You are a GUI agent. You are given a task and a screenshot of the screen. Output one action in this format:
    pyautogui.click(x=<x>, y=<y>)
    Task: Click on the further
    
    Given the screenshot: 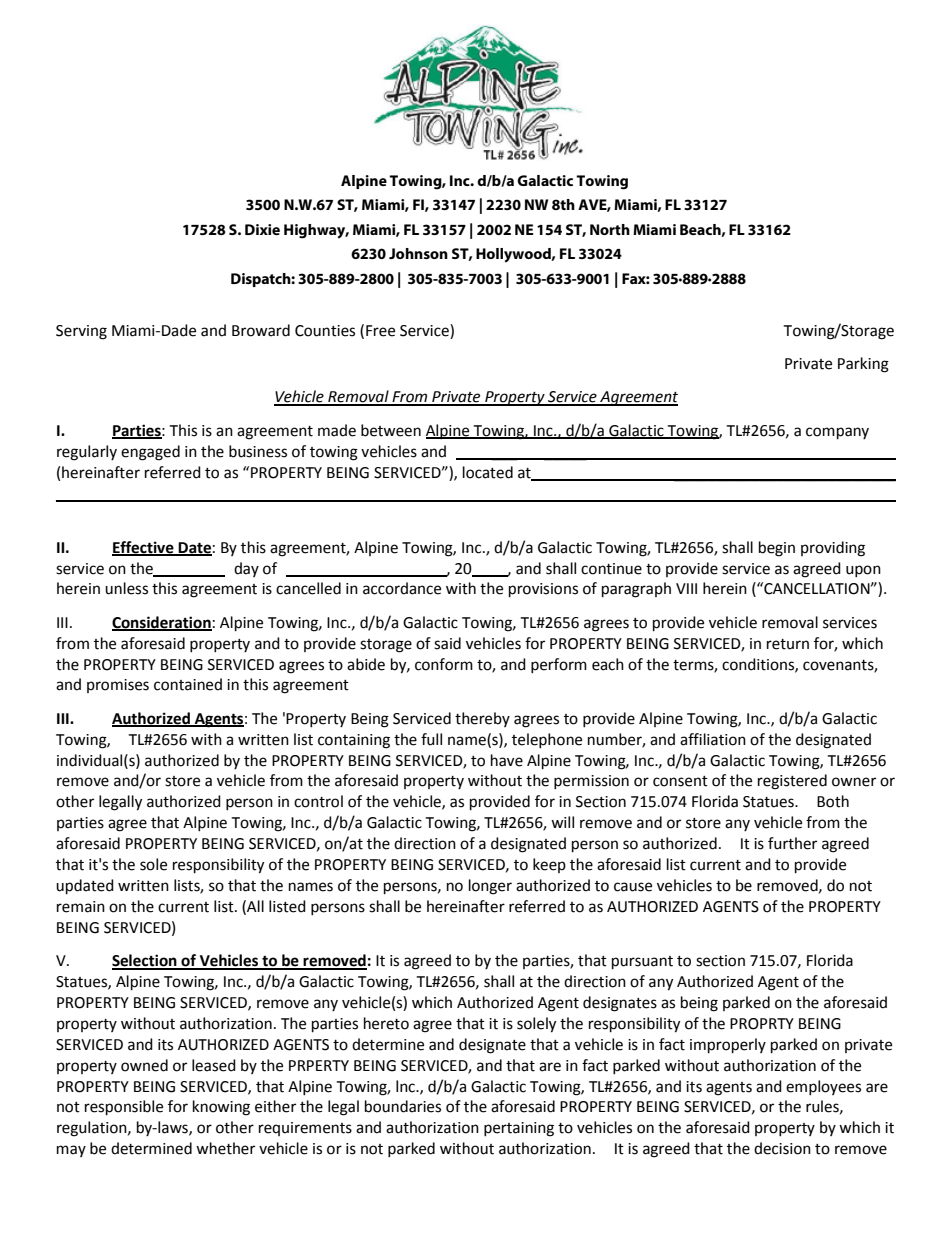 What is the action you would take?
    pyautogui.click(x=792, y=843)
